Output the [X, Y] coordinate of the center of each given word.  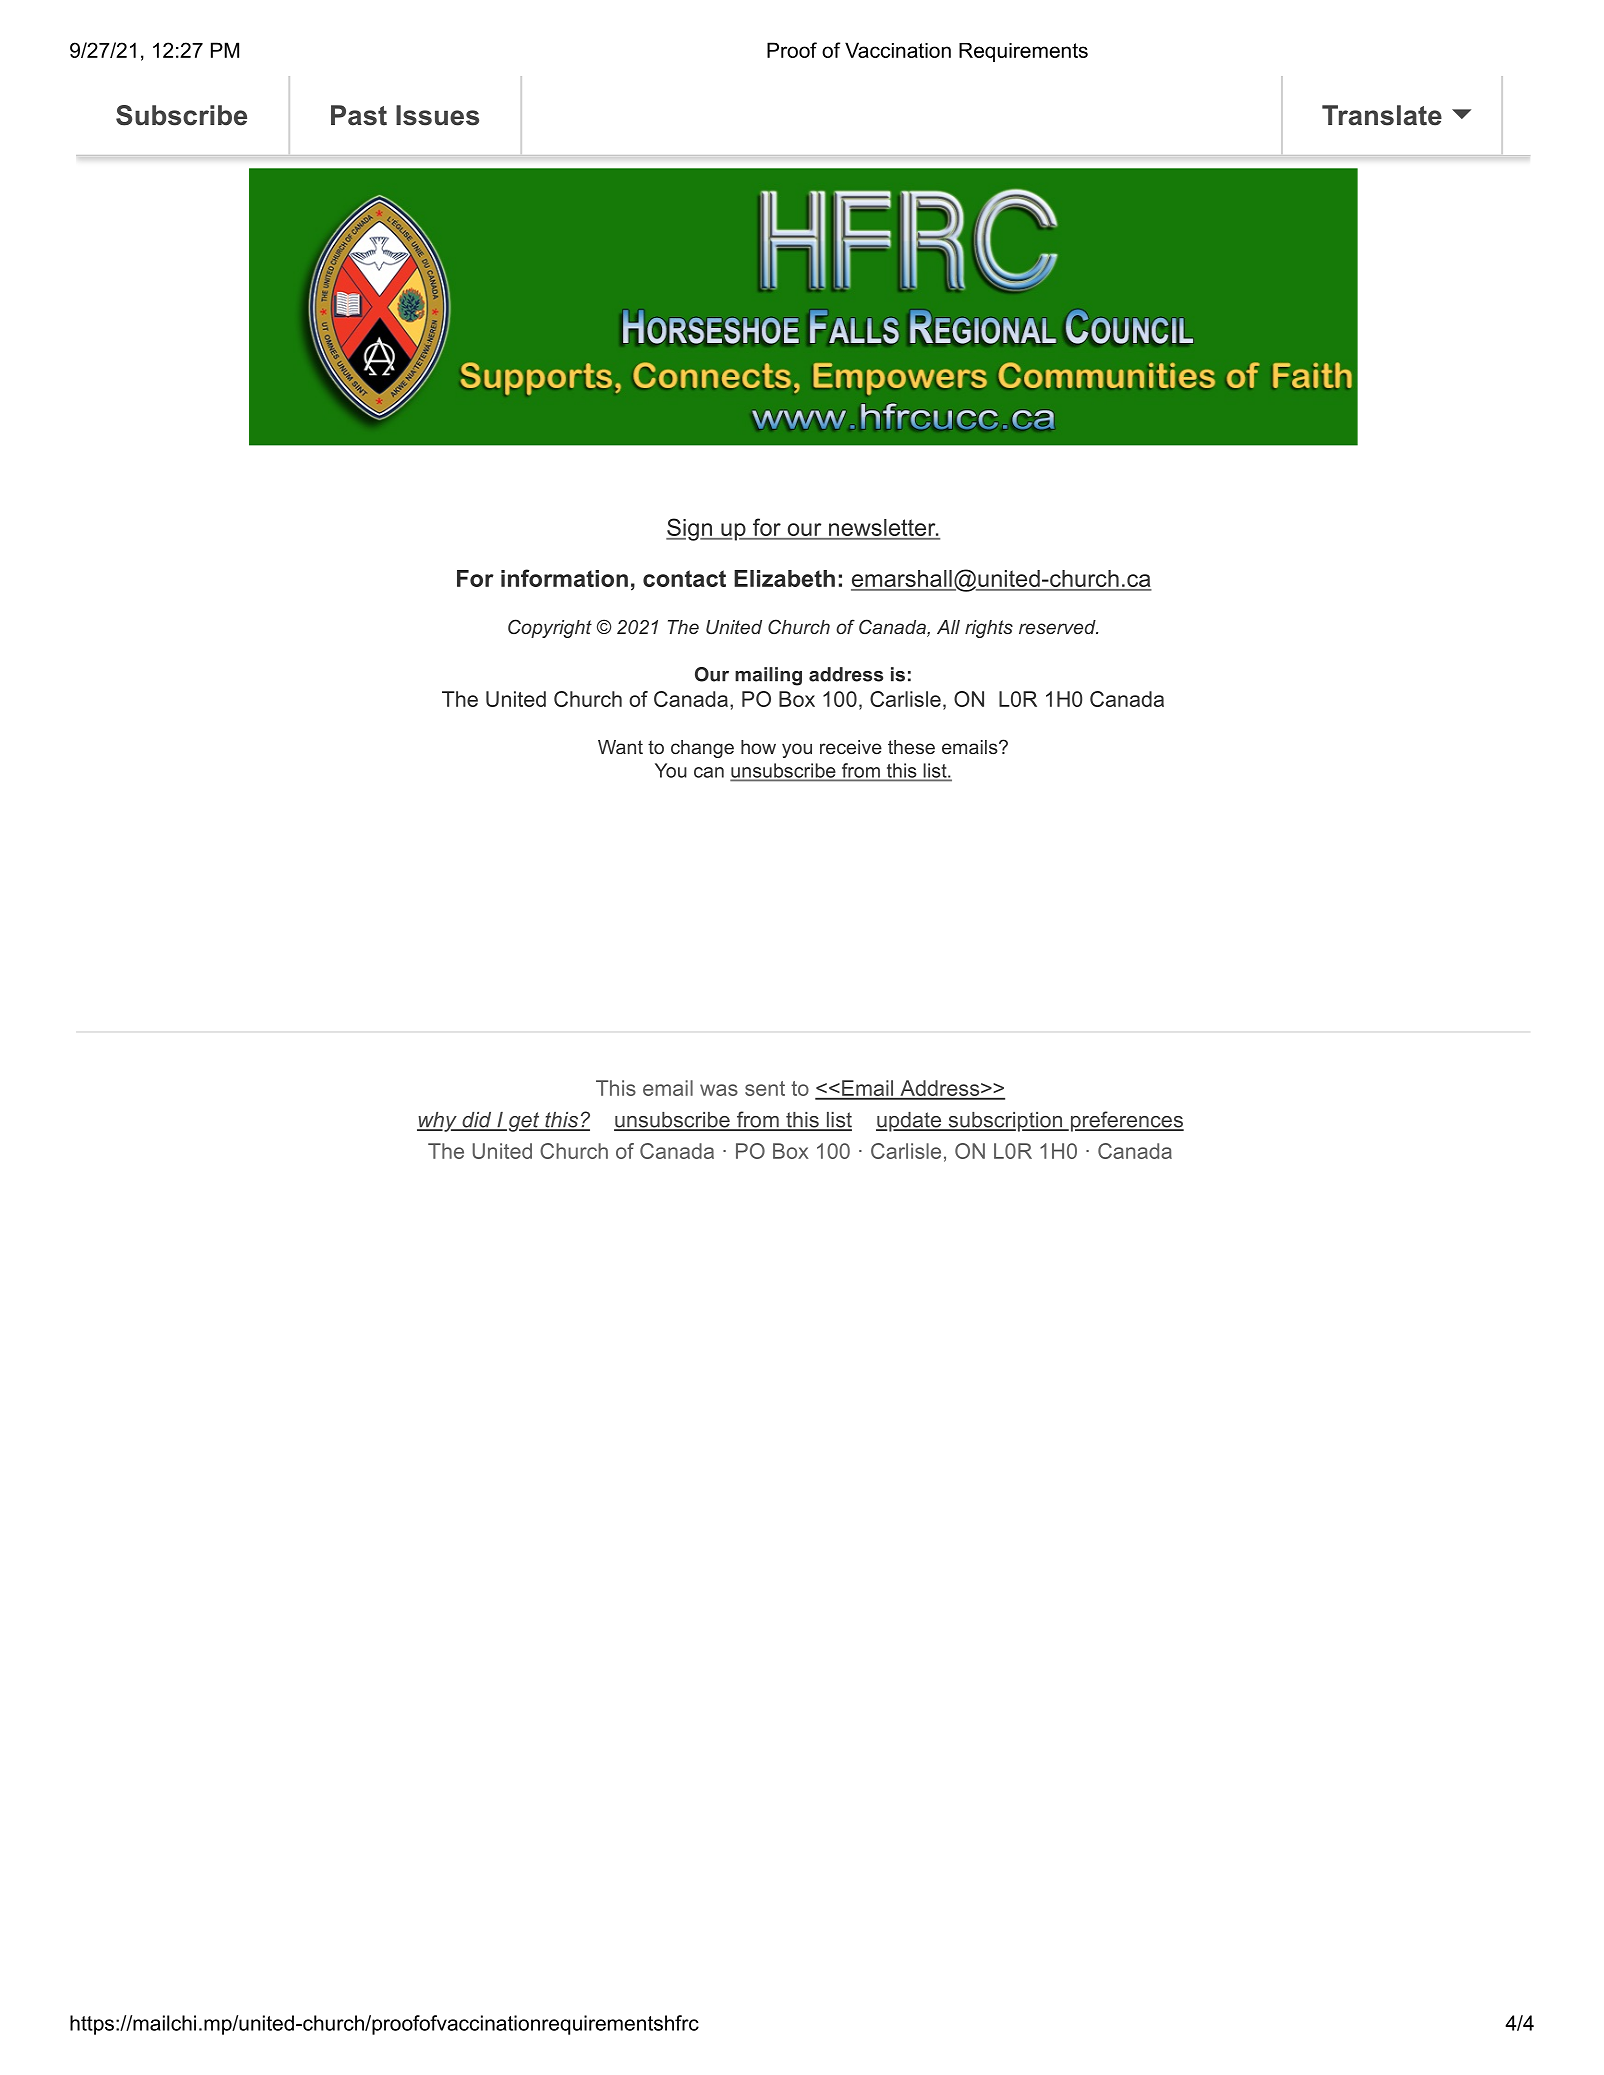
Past [359, 115]
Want [620, 747]
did [477, 1121]
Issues [437, 115]
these [911, 747]
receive [851, 747]
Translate [1382, 115]
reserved [1058, 627]
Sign [690, 529]
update [910, 1122]
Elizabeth [784, 578]
